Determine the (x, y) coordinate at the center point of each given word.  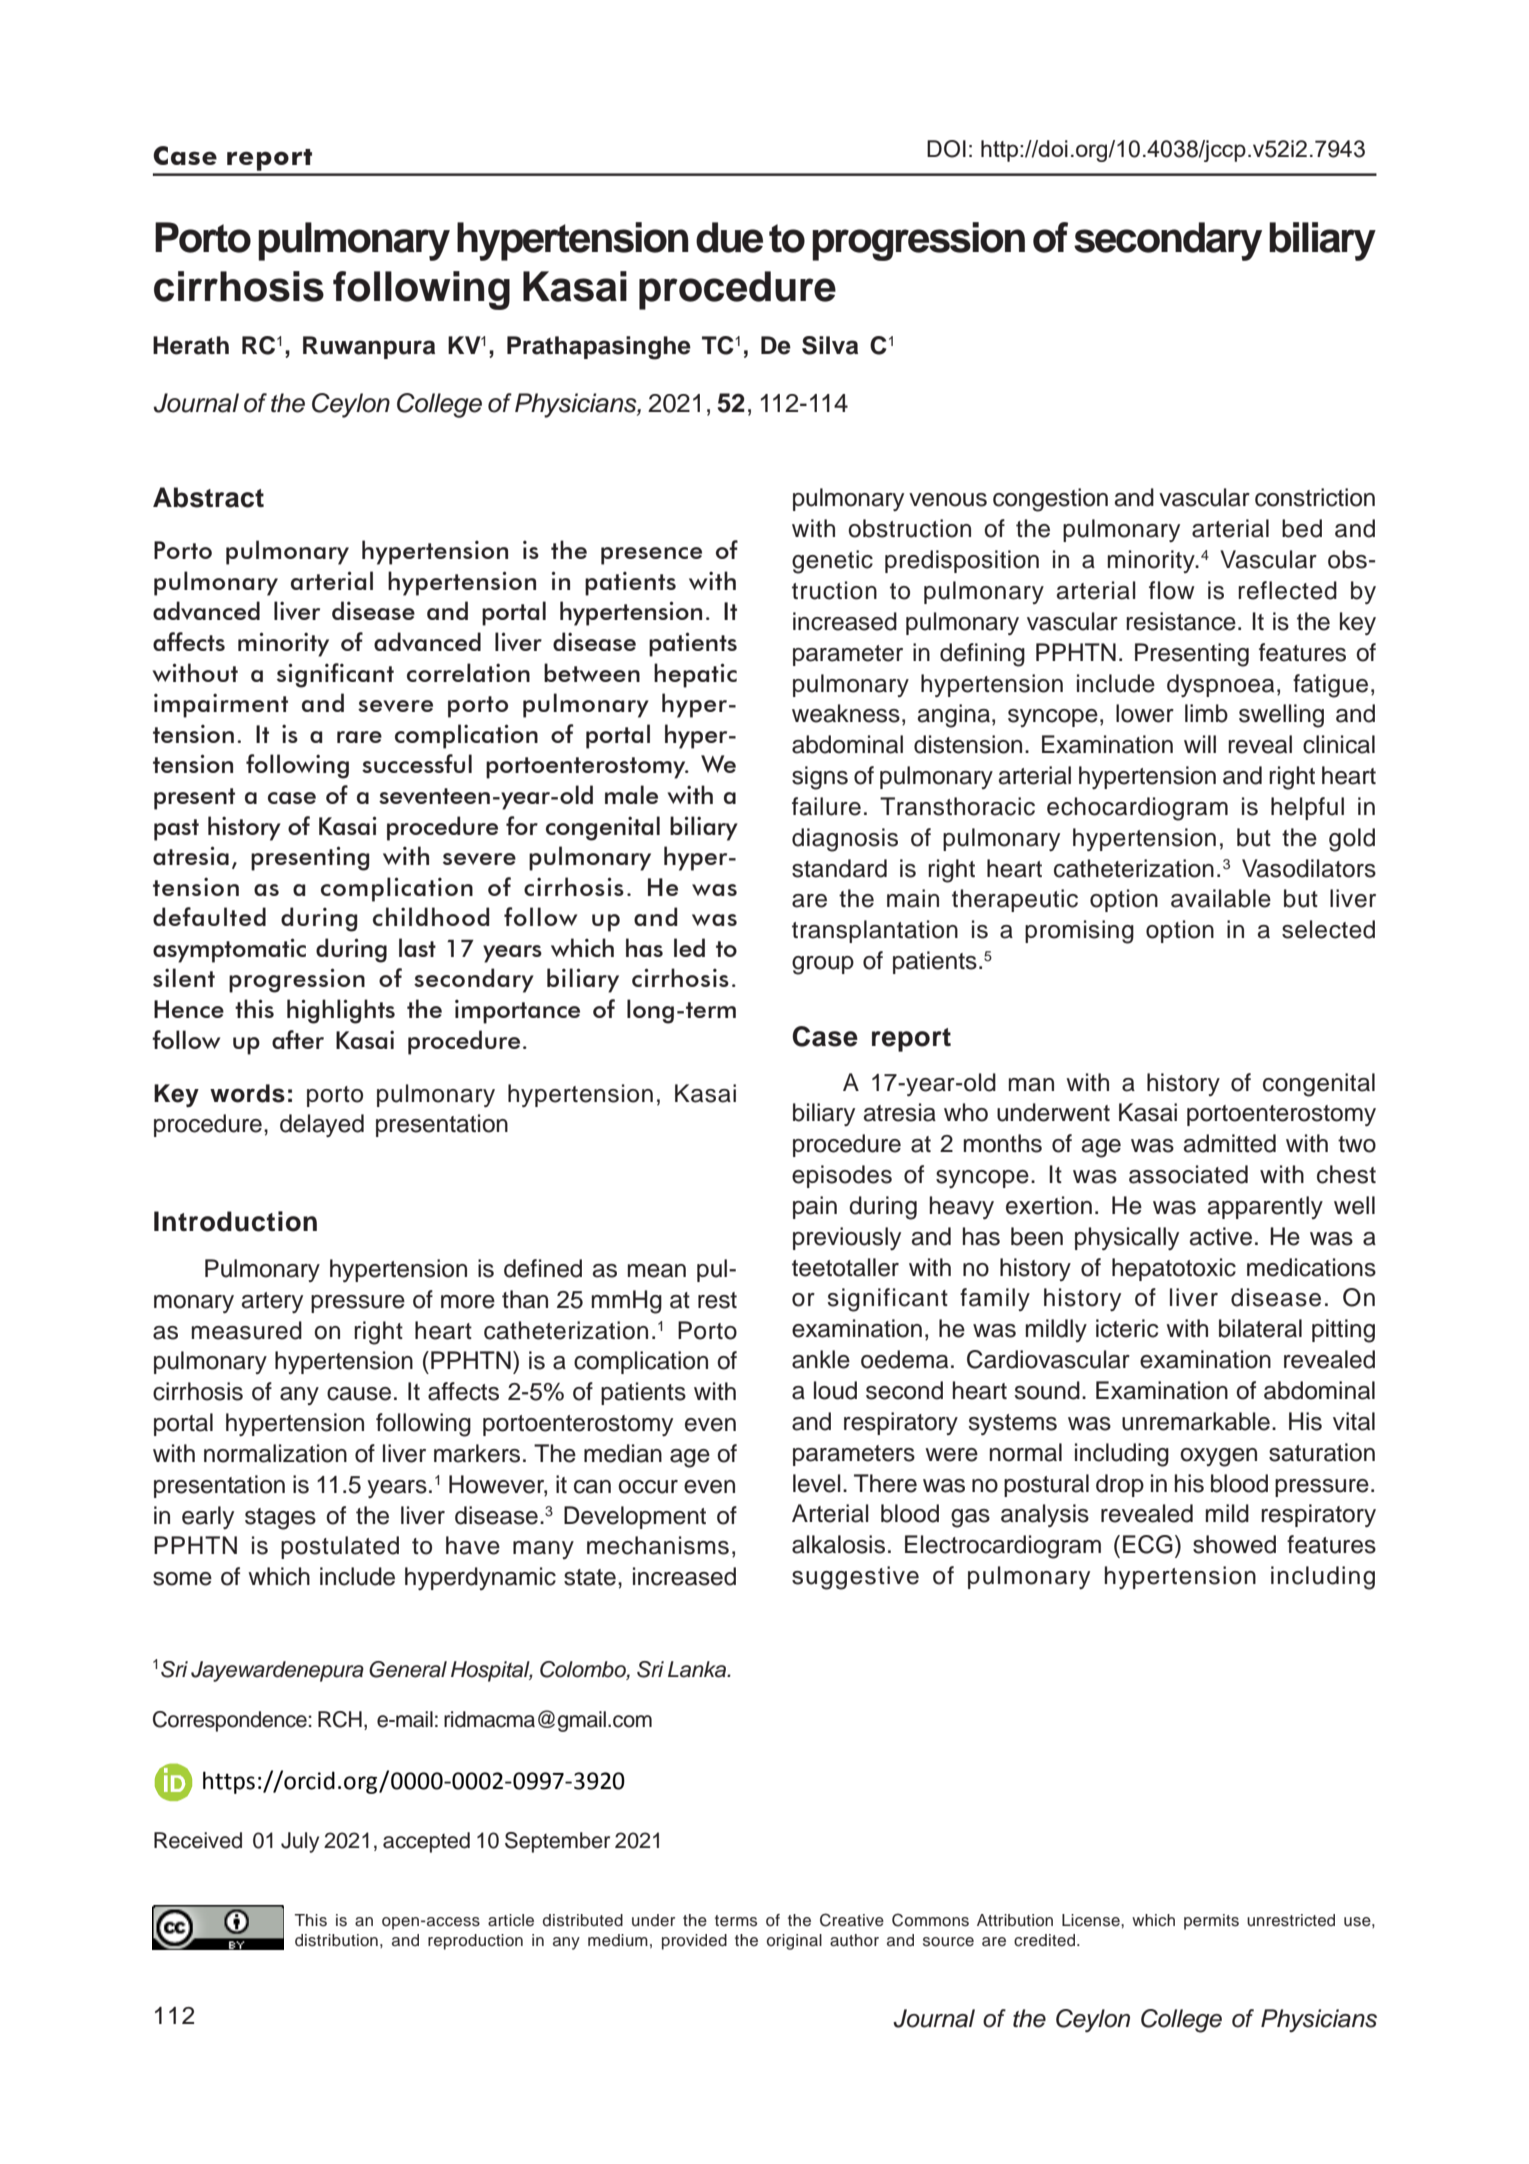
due (729, 237)
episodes (842, 1176)
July (300, 1842)
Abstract (208, 497)
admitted (1230, 1143)
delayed (322, 1125)
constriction (1315, 497)
